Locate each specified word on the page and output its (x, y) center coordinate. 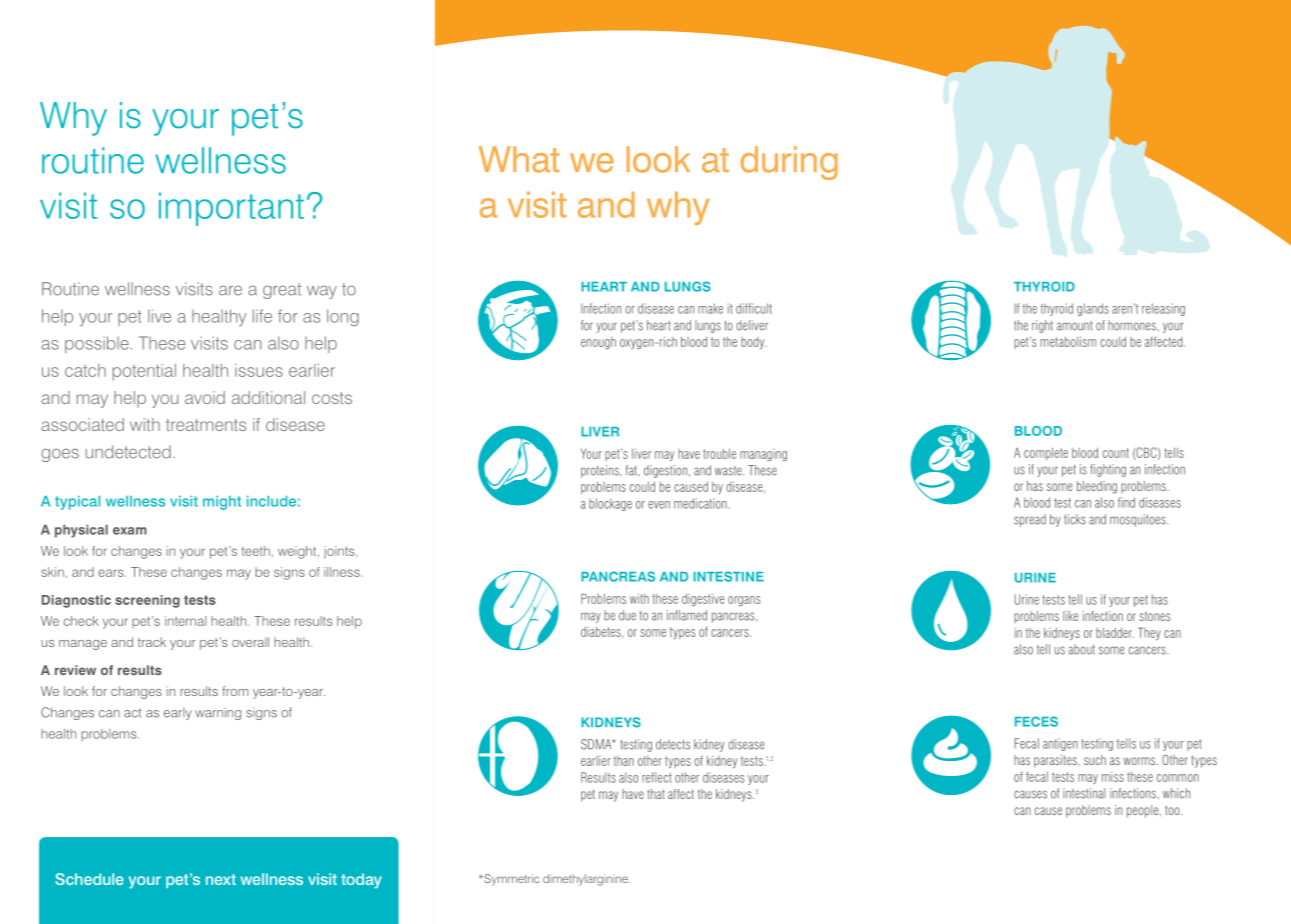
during (789, 163)
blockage (610, 504)
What (519, 159)
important (231, 209)
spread (1030, 520)
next (221, 879)
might (222, 503)
